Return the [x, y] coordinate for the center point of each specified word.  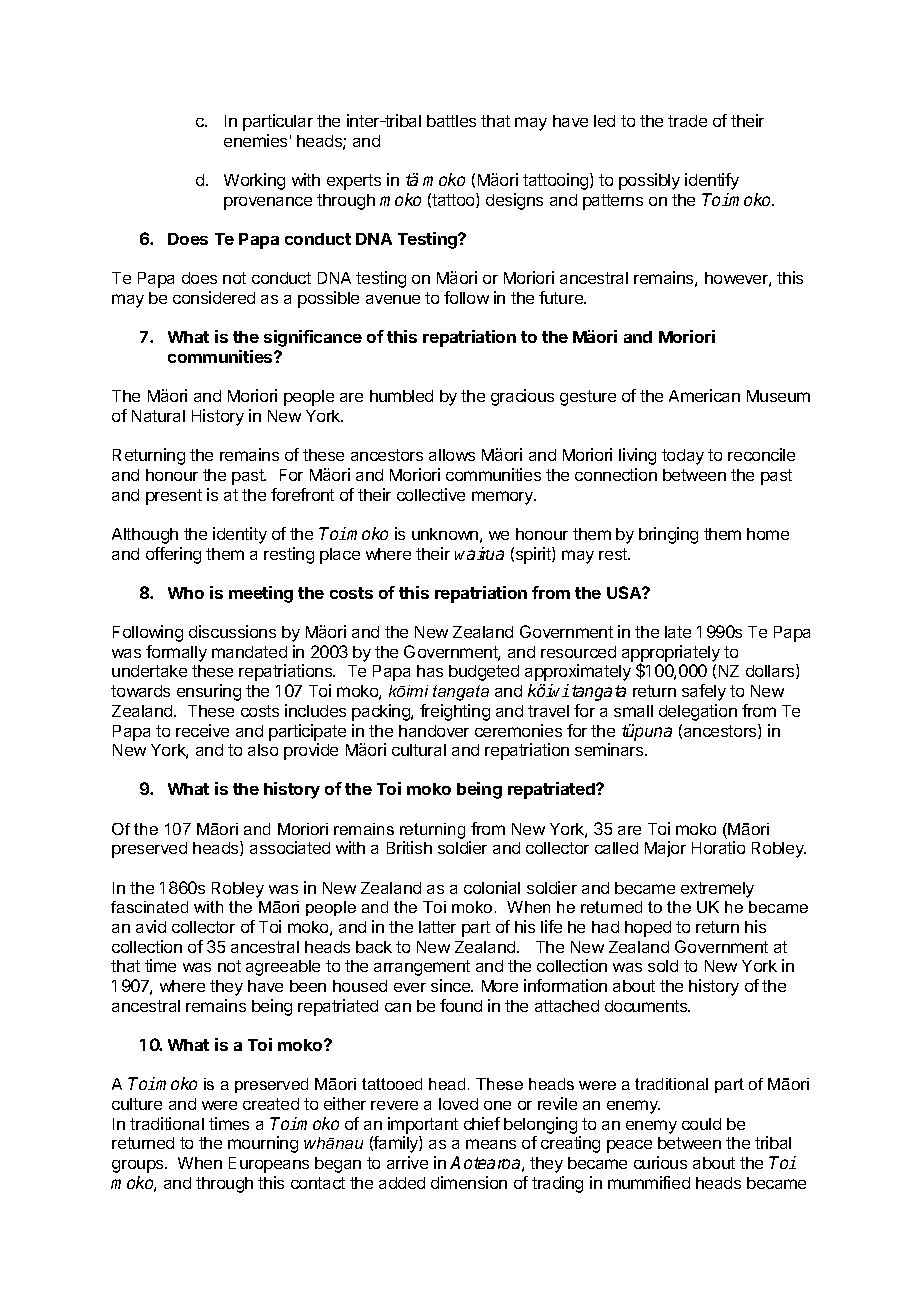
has [430, 671]
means [491, 1144]
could [701, 1124]
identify [712, 181]
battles [451, 121]
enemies [255, 140]
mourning [263, 1144]
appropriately [671, 654]
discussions [232, 631]
